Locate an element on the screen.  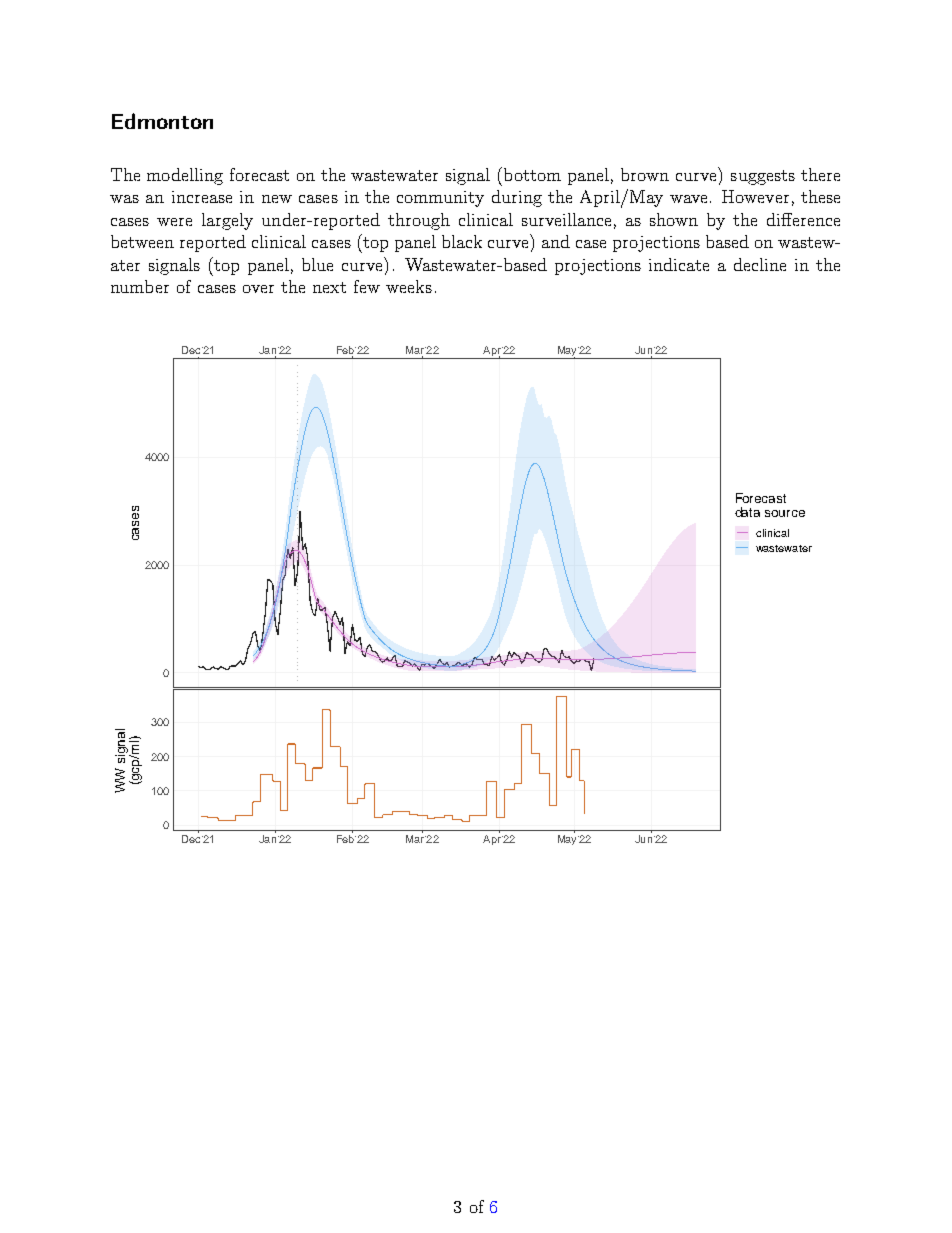
over is located at coordinates (258, 289).
